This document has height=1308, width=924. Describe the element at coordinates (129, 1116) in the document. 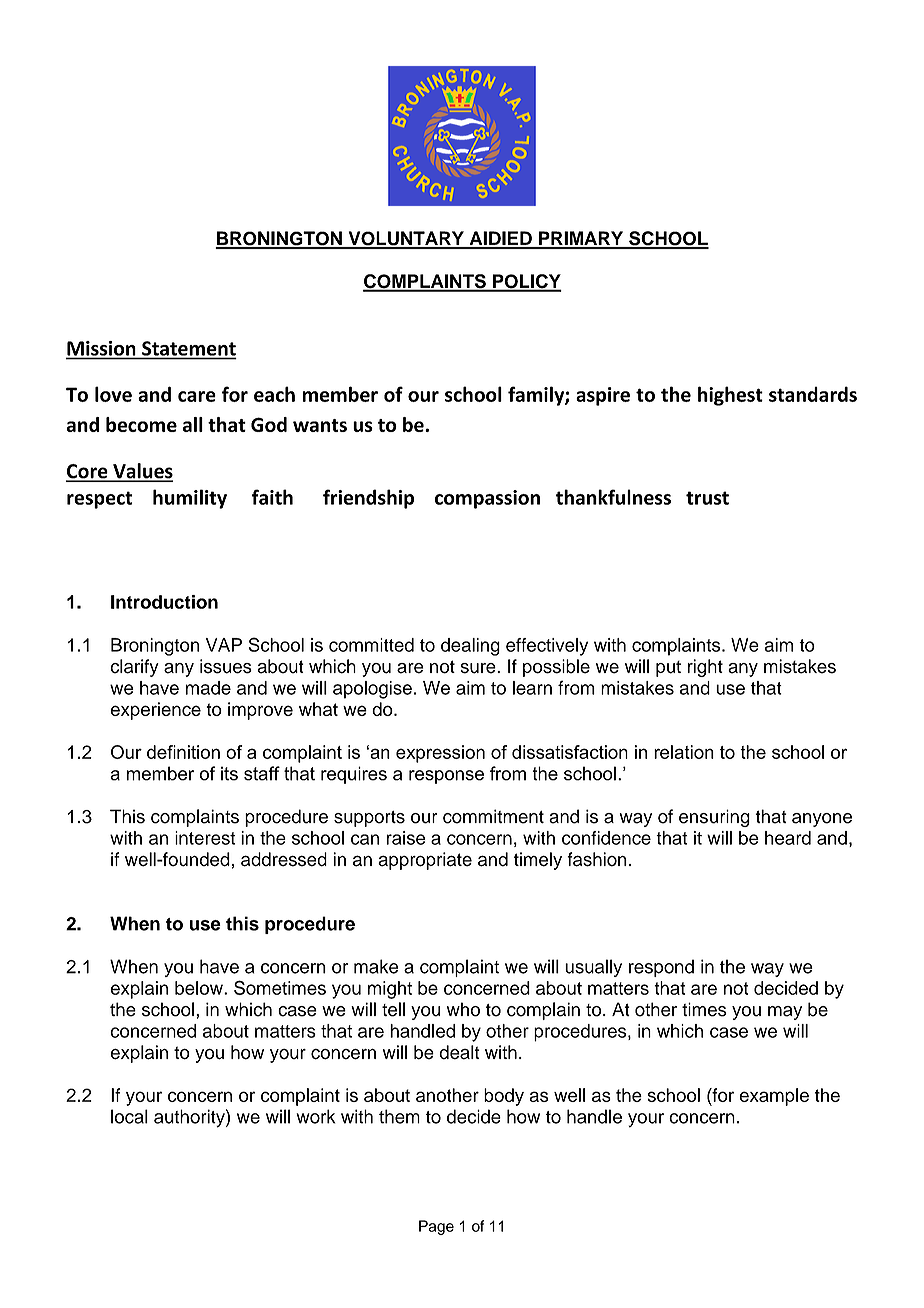

I see `local` at that location.
